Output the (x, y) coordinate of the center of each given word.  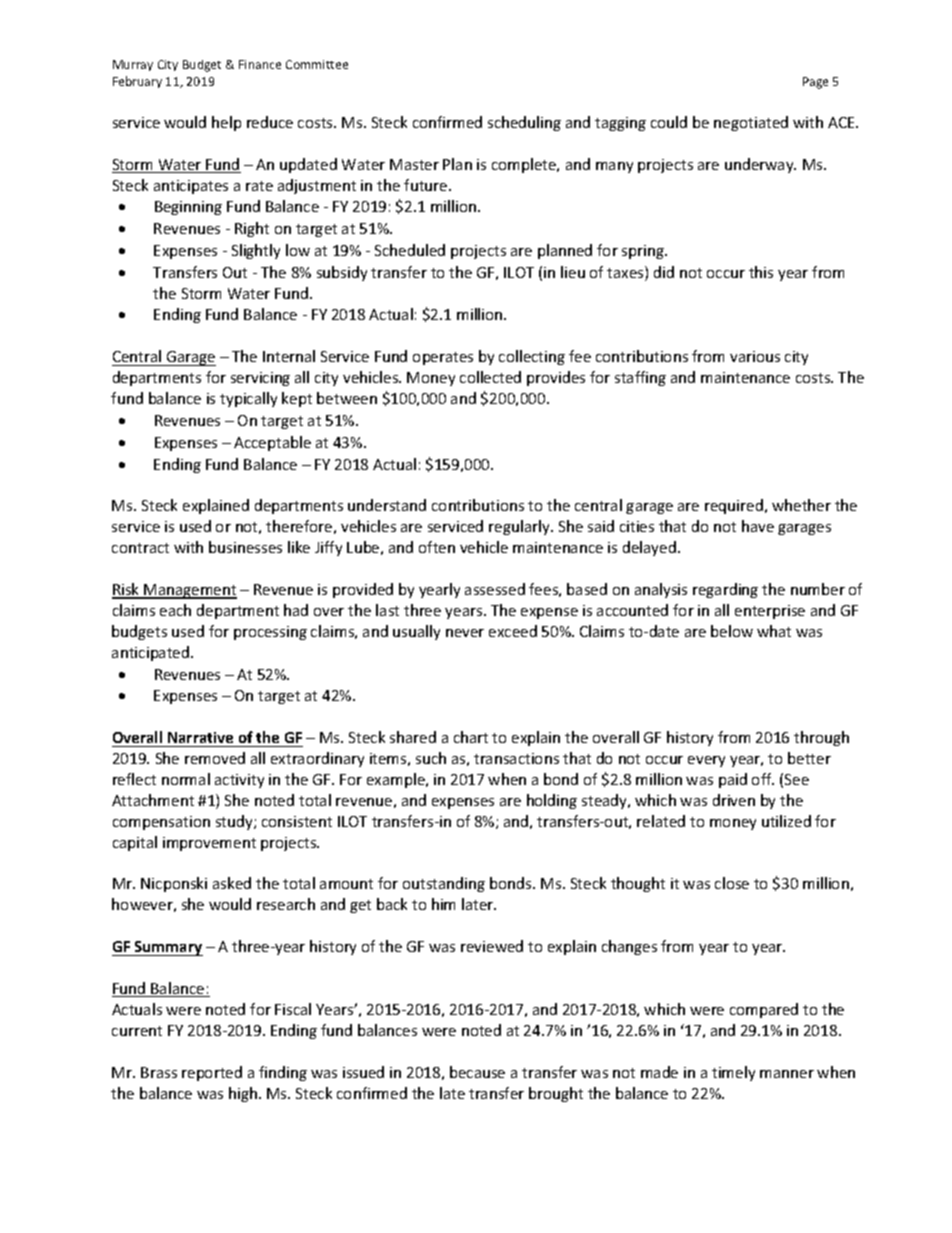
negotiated (751, 123)
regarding (725, 590)
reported (212, 1073)
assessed (495, 589)
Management (190, 591)
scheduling (524, 123)
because (477, 1072)
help (226, 123)
